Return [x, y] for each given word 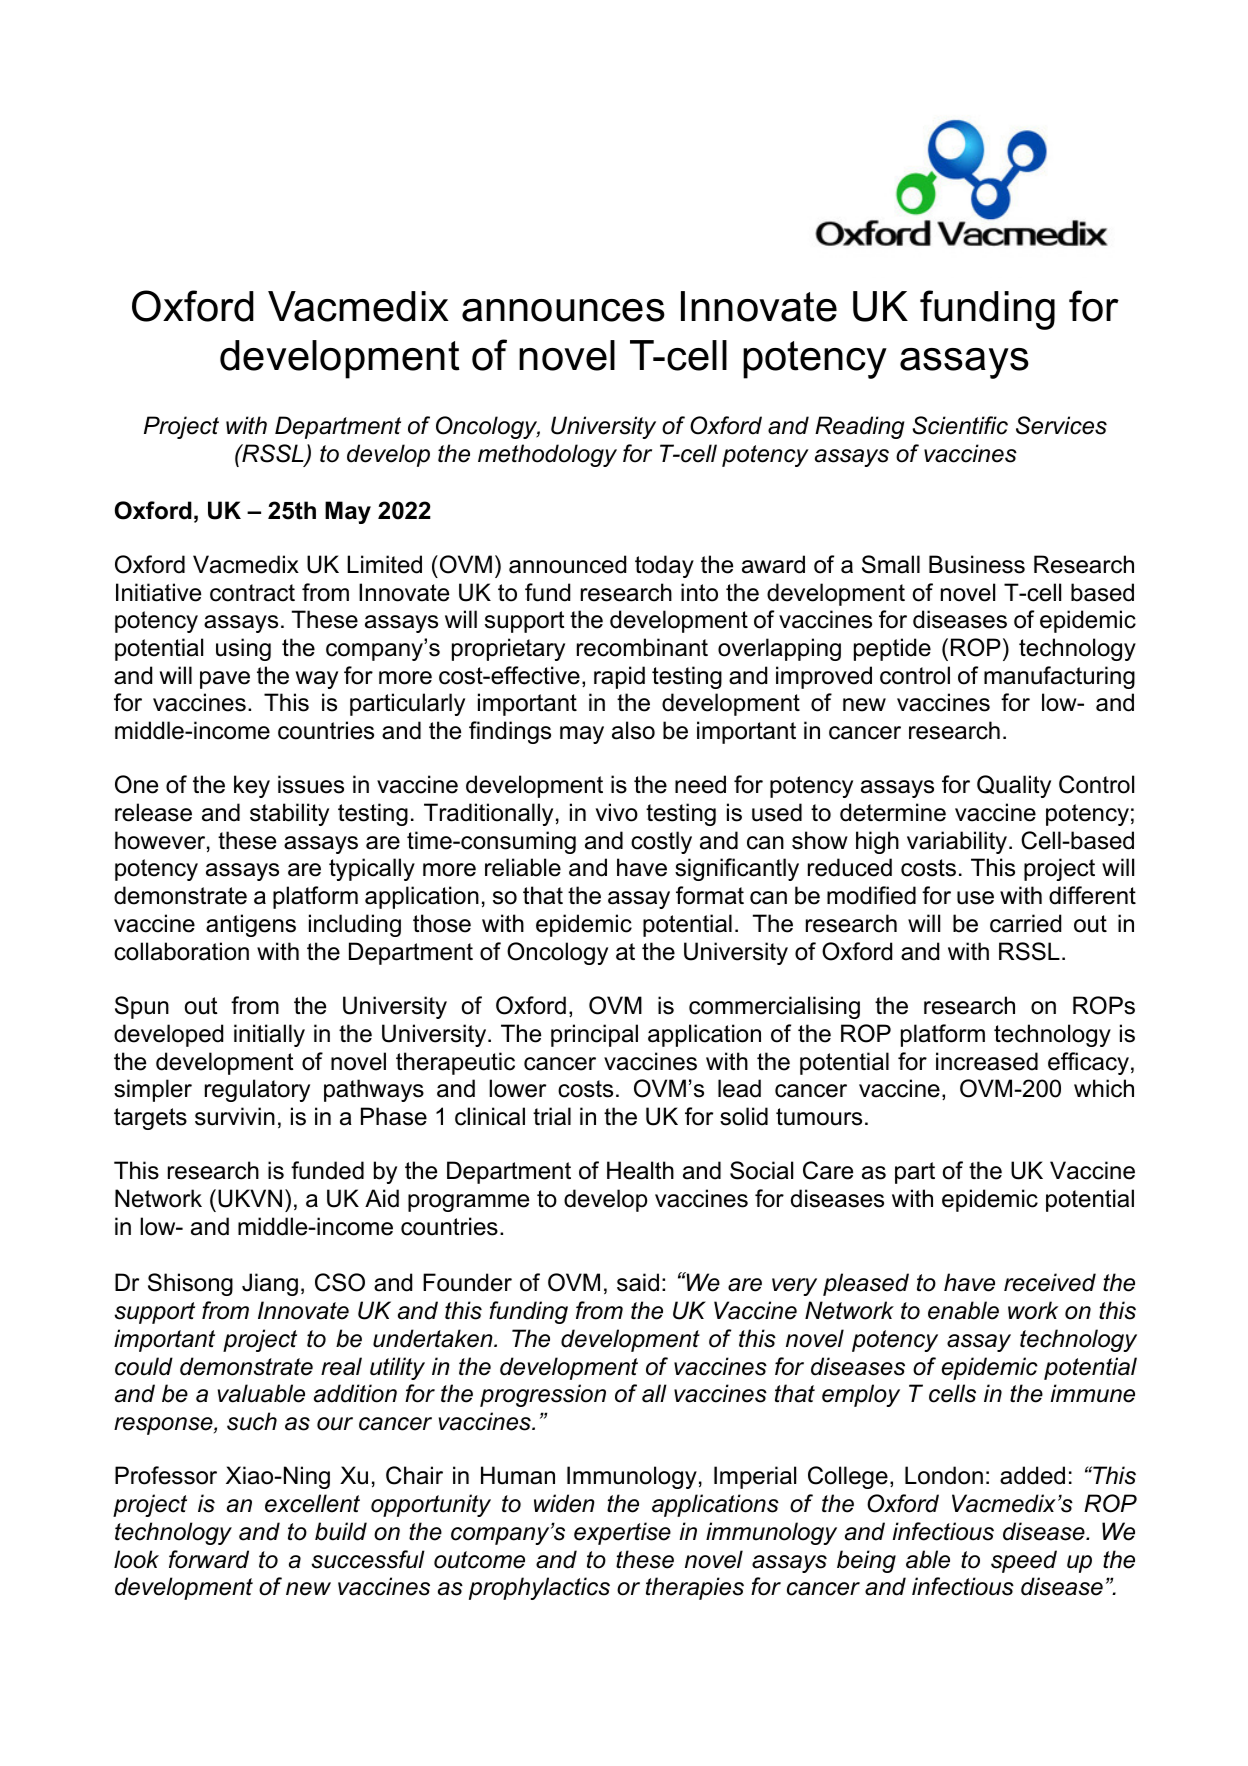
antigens [251, 925]
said [638, 1282]
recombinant [642, 647]
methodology [547, 455]
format [710, 895]
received [1050, 1282]
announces [563, 310]
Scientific [960, 425]
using [243, 649]
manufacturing [1059, 677]
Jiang [270, 1284]
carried [1025, 923]
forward [209, 1559]
